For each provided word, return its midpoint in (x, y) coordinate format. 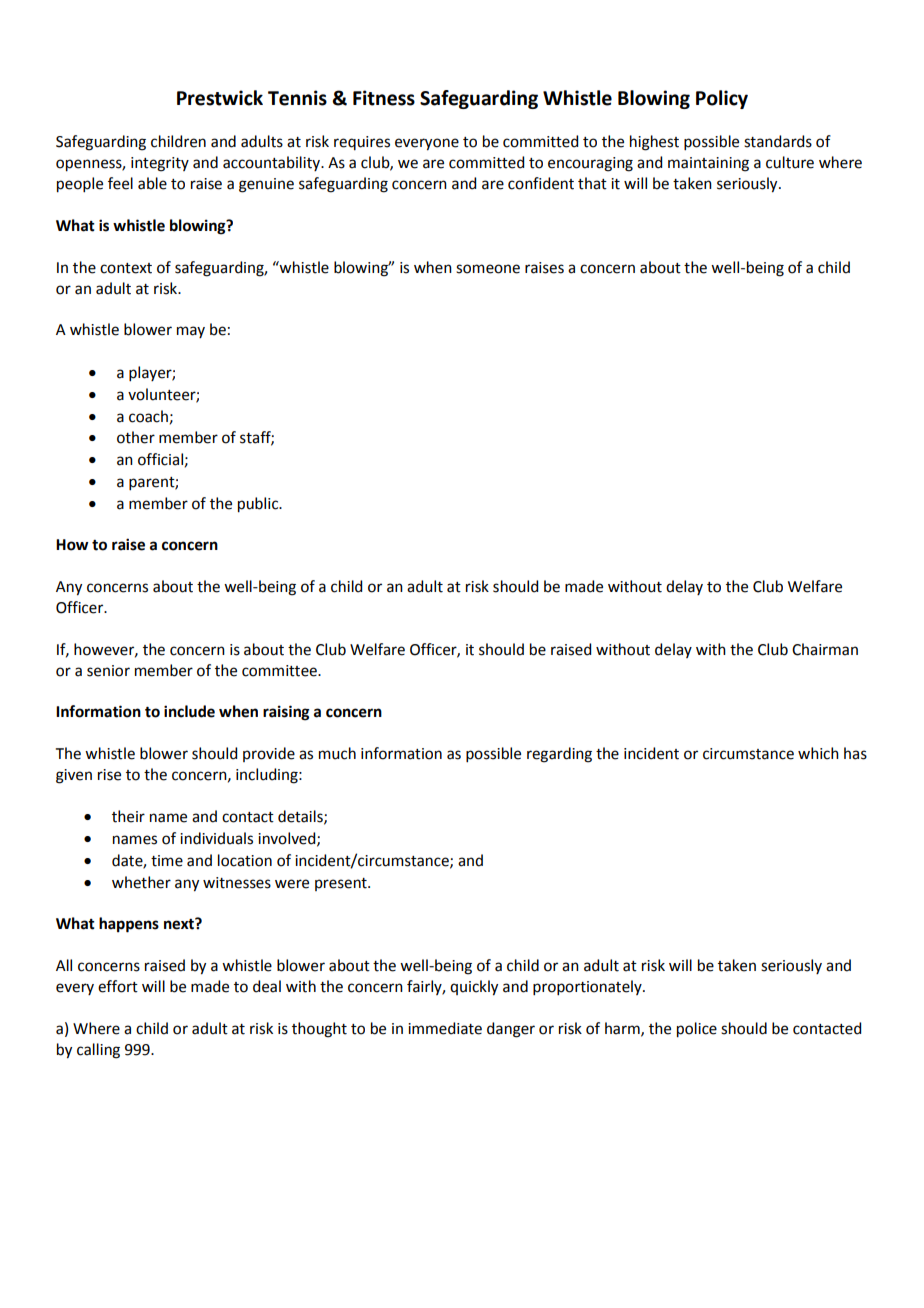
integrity (160, 164)
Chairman (825, 649)
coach (148, 416)
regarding (559, 755)
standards (778, 141)
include (189, 711)
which (818, 753)
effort (118, 986)
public (259, 505)
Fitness (384, 98)
